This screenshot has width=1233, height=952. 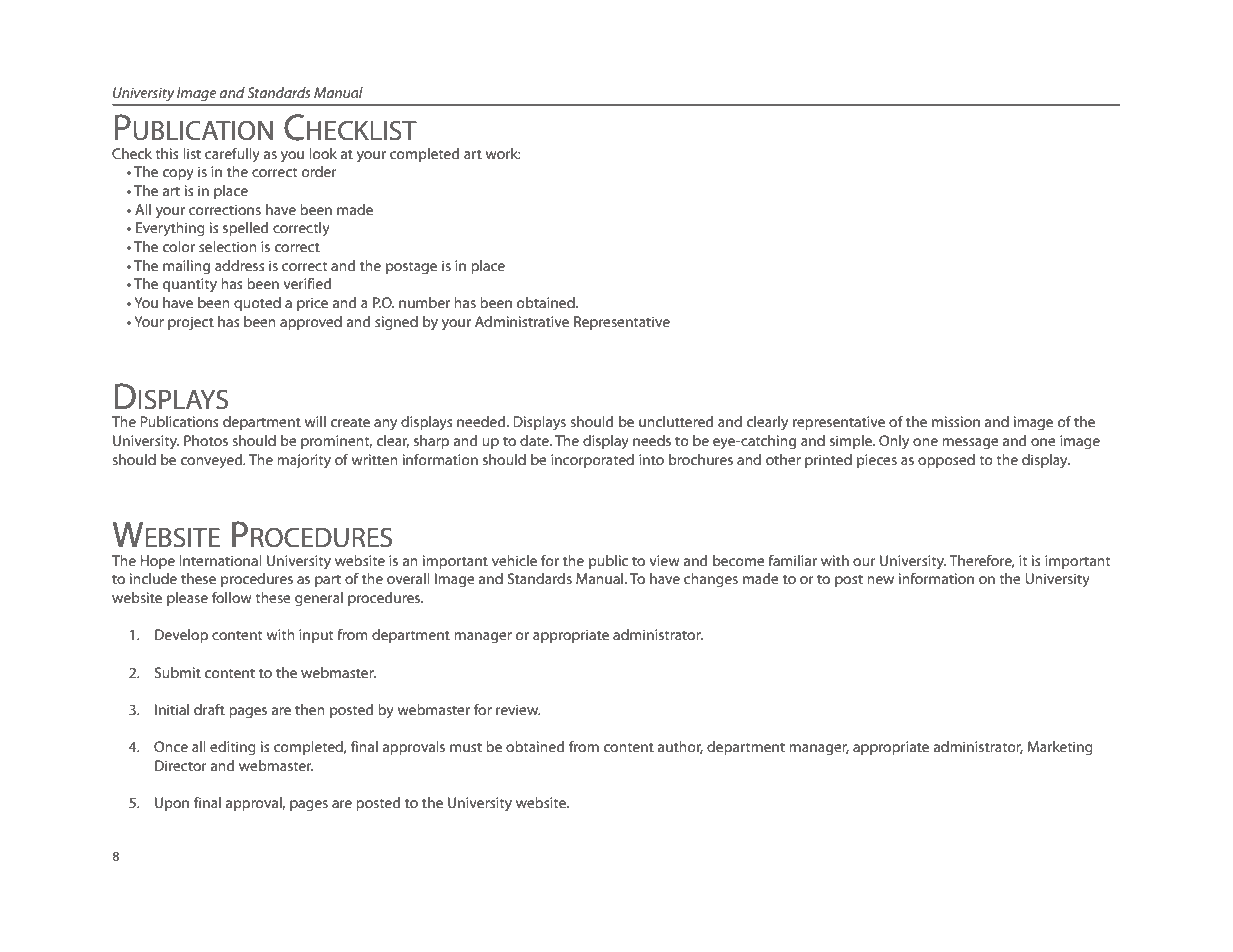 I want to click on order, so click(x=319, y=171).
